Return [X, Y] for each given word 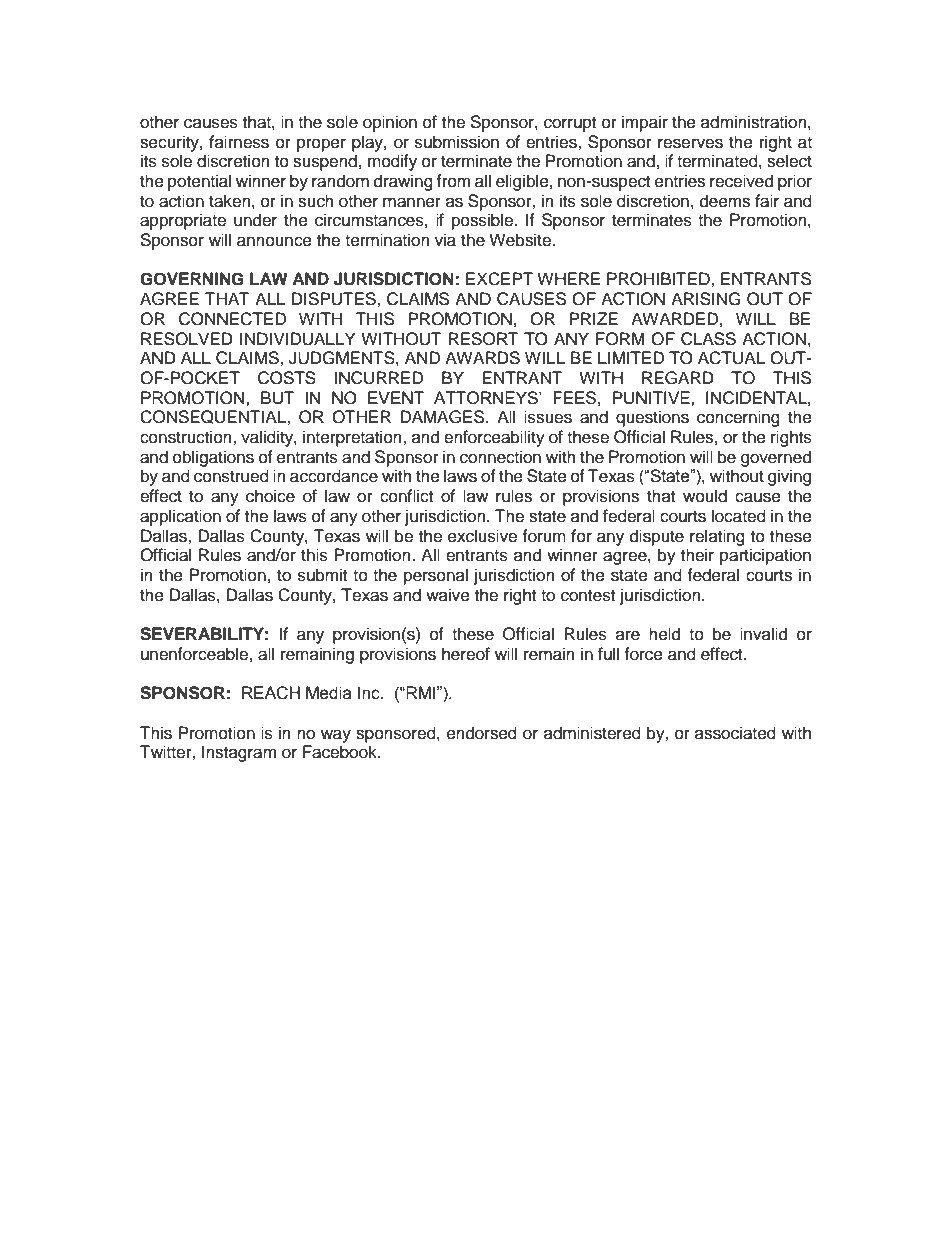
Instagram [239, 753]
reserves [690, 143]
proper [321, 145]
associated [735, 733]
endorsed [482, 733]
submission [457, 142]
